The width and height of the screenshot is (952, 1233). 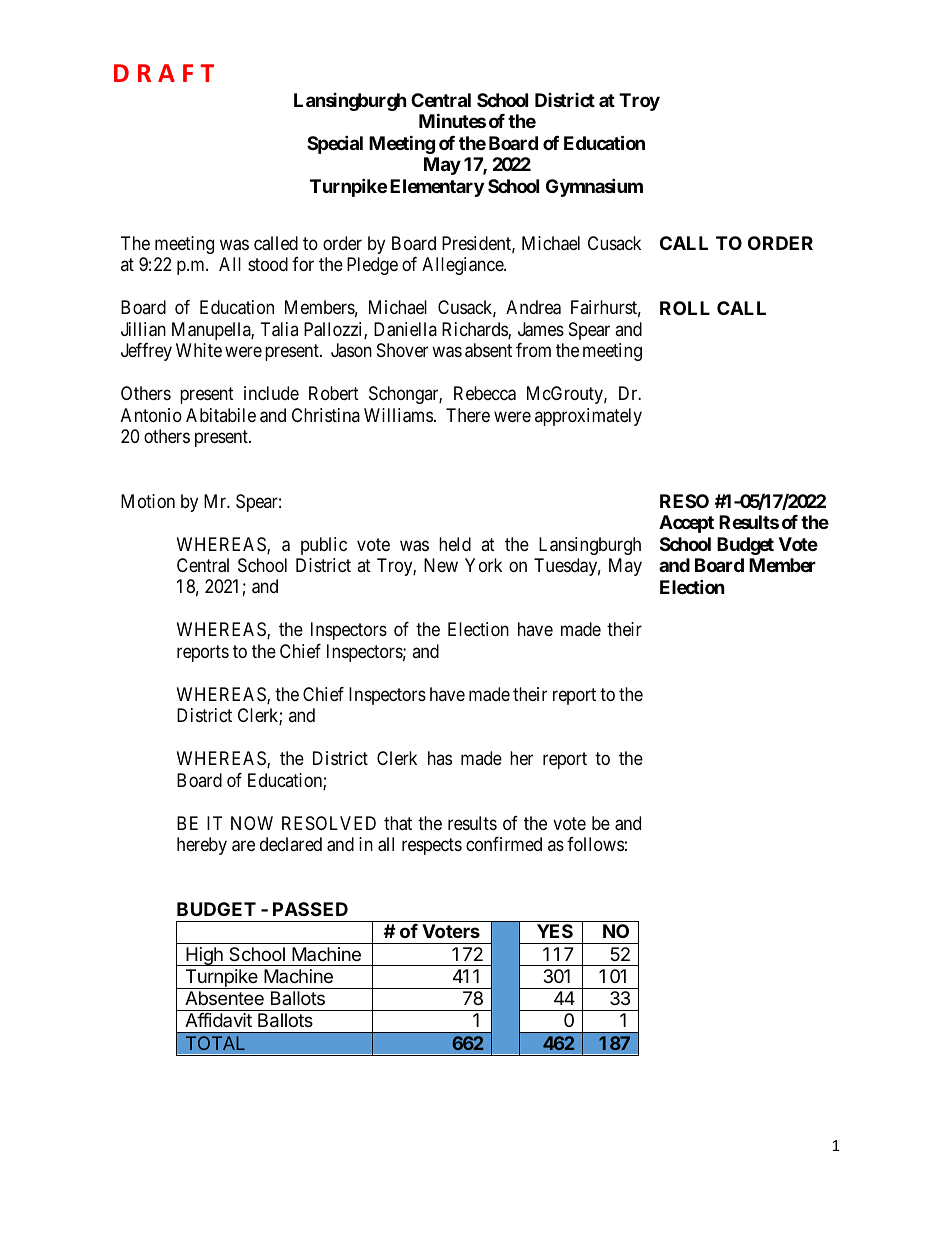 I want to click on New, so click(x=441, y=565).
